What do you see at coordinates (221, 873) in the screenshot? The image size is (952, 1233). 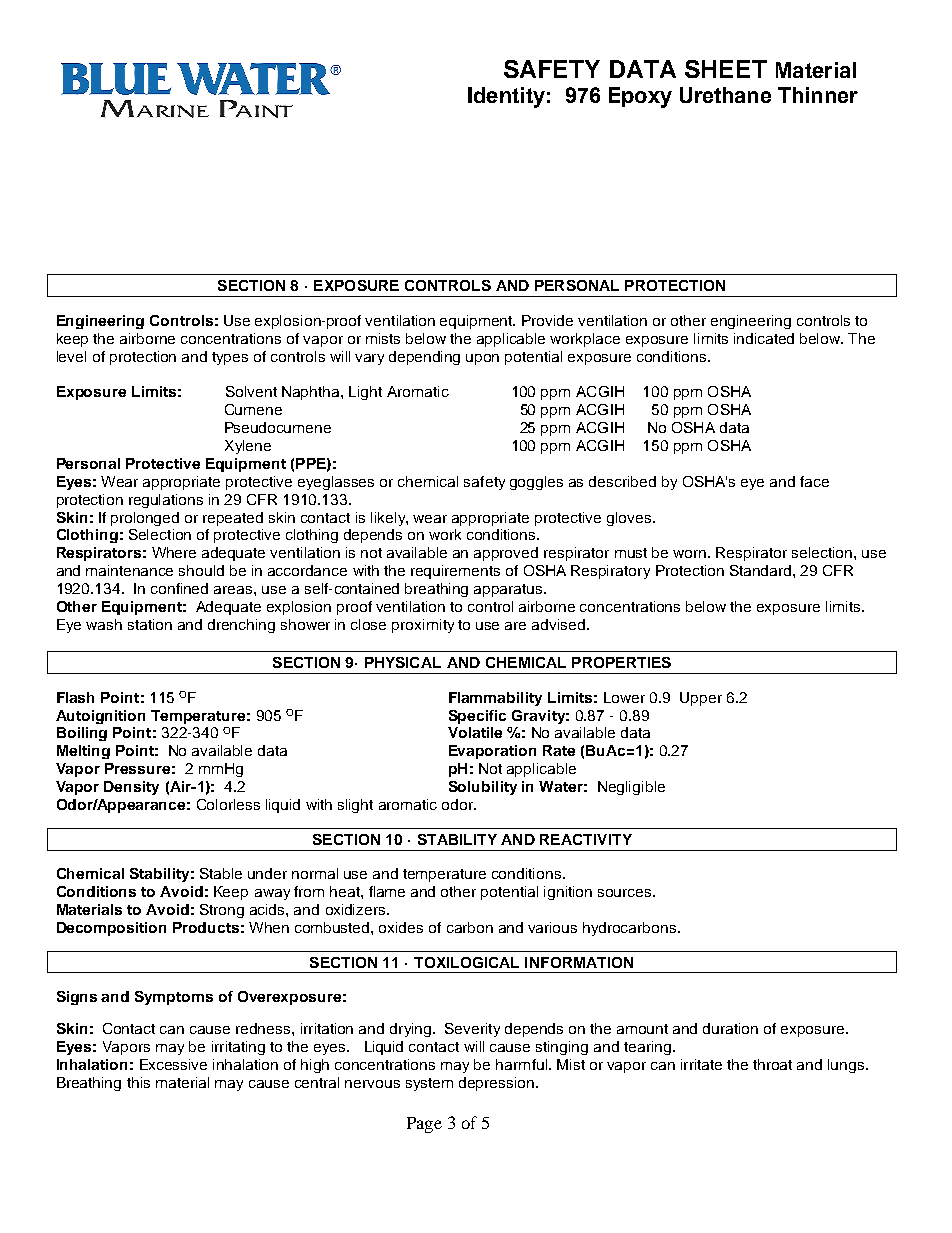 I see `Stable` at bounding box center [221, 873].
